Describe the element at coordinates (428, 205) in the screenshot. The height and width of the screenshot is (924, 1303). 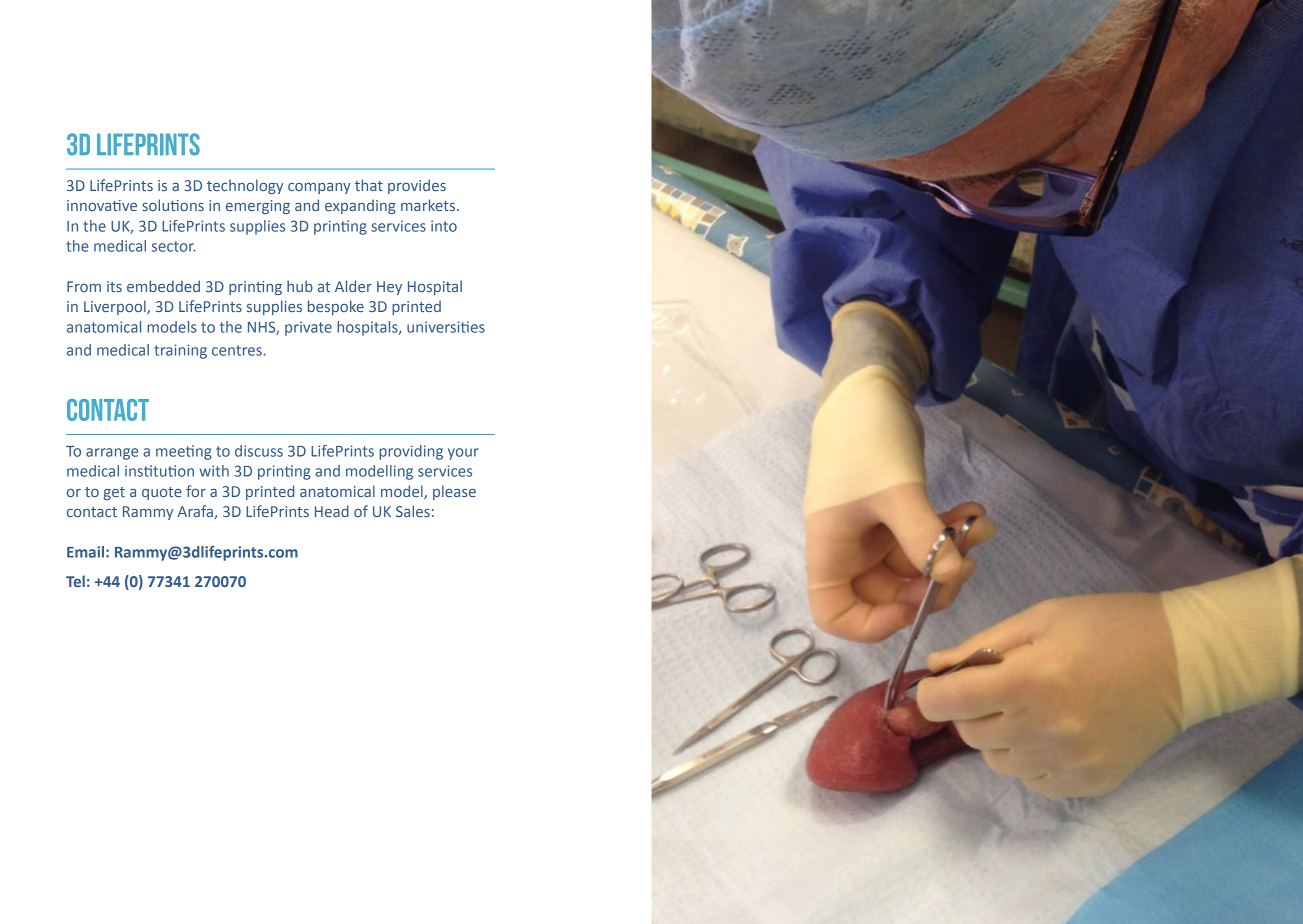
I see `markets` at that location.
